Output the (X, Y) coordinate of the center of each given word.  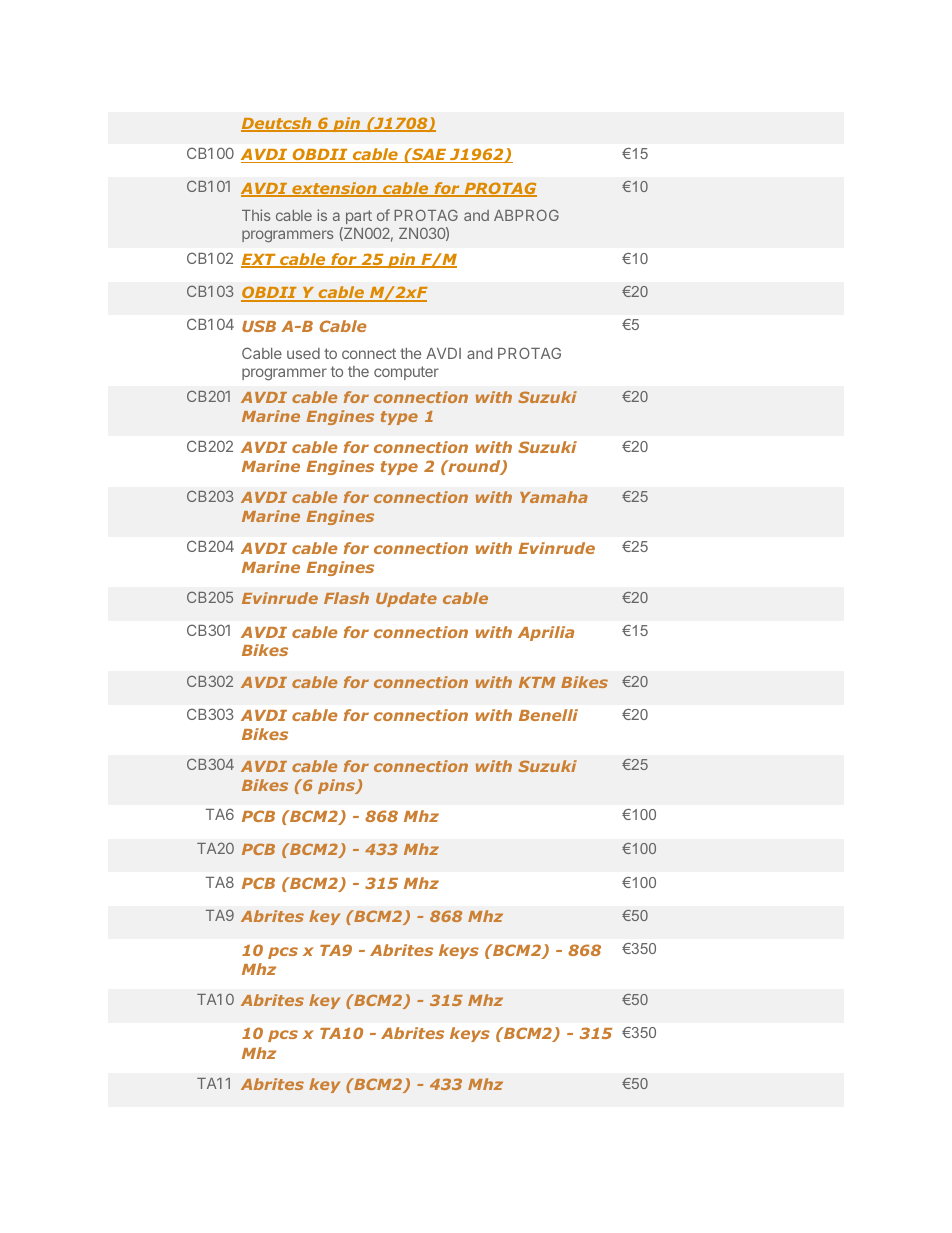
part (359, 217)
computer (406, 373)
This (256, 215)
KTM (537, 682)
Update (406, 599)
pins (337, 786)
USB (259, 326)
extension (334, 189)
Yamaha (554, 497)
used (303, 353)
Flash (346, 598)
